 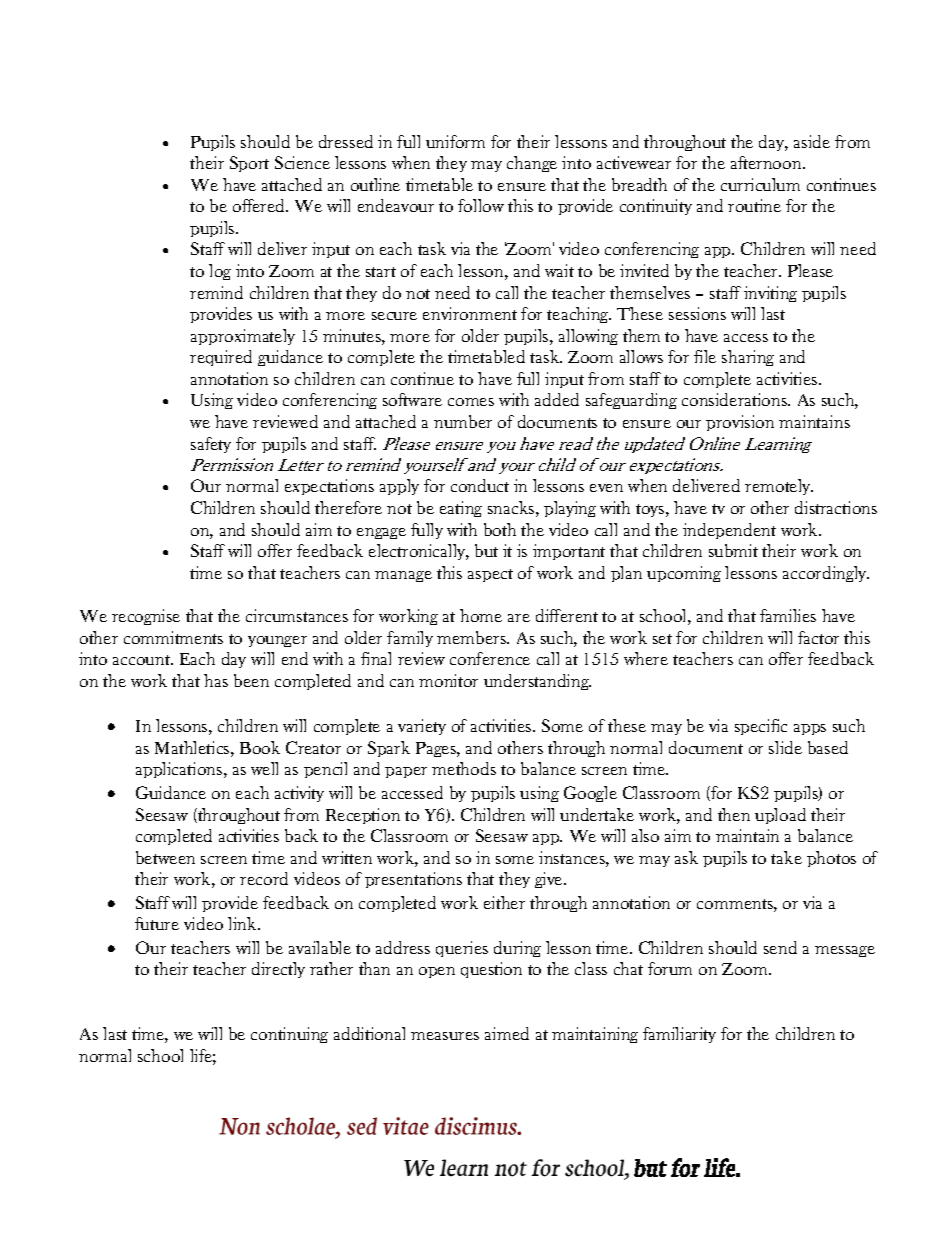 What do you see at coordinates (463, 421) in the image?
I see `number` at bounding box center [463, 421].
